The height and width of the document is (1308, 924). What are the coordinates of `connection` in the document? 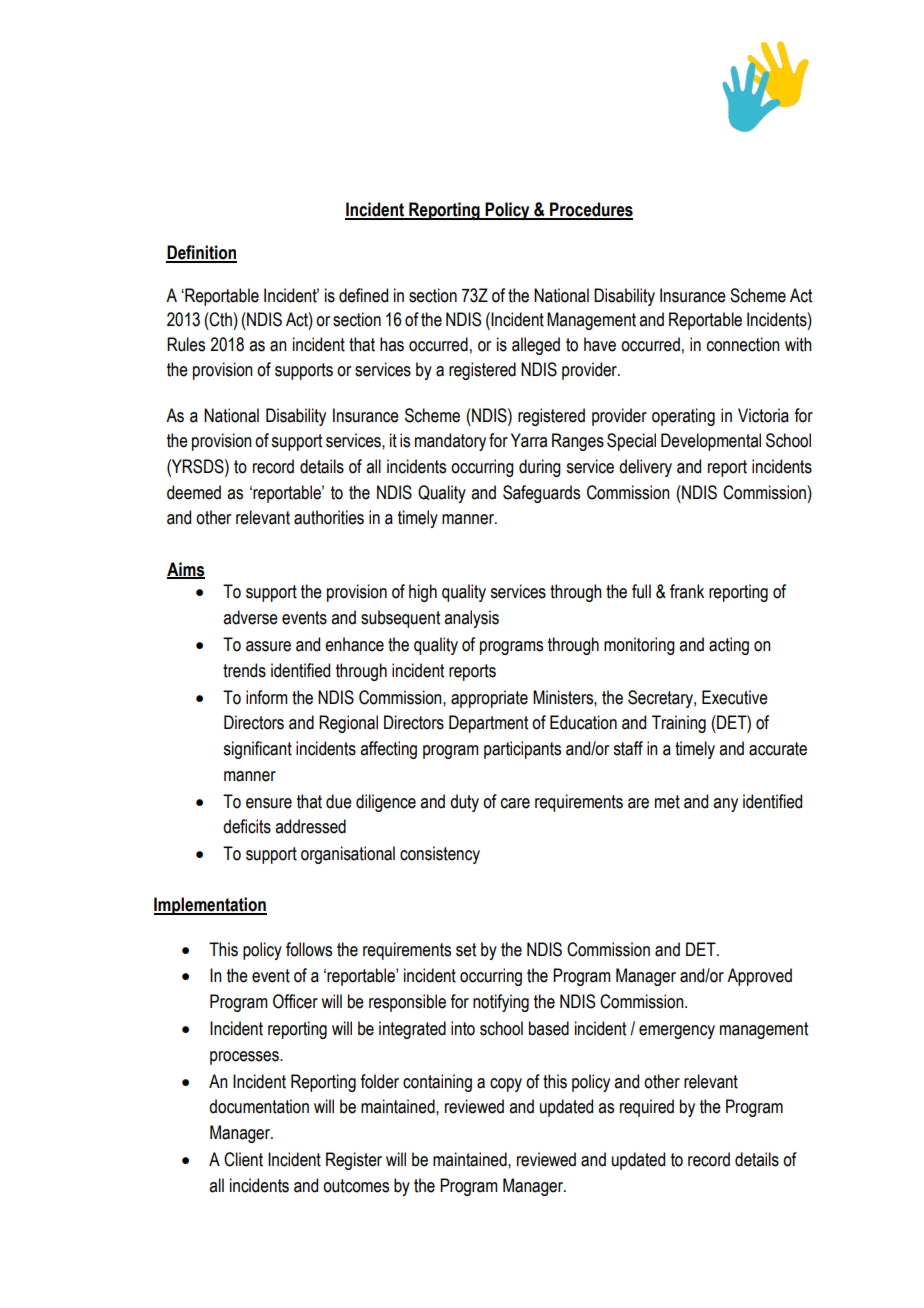 It's located at (743, 344).
